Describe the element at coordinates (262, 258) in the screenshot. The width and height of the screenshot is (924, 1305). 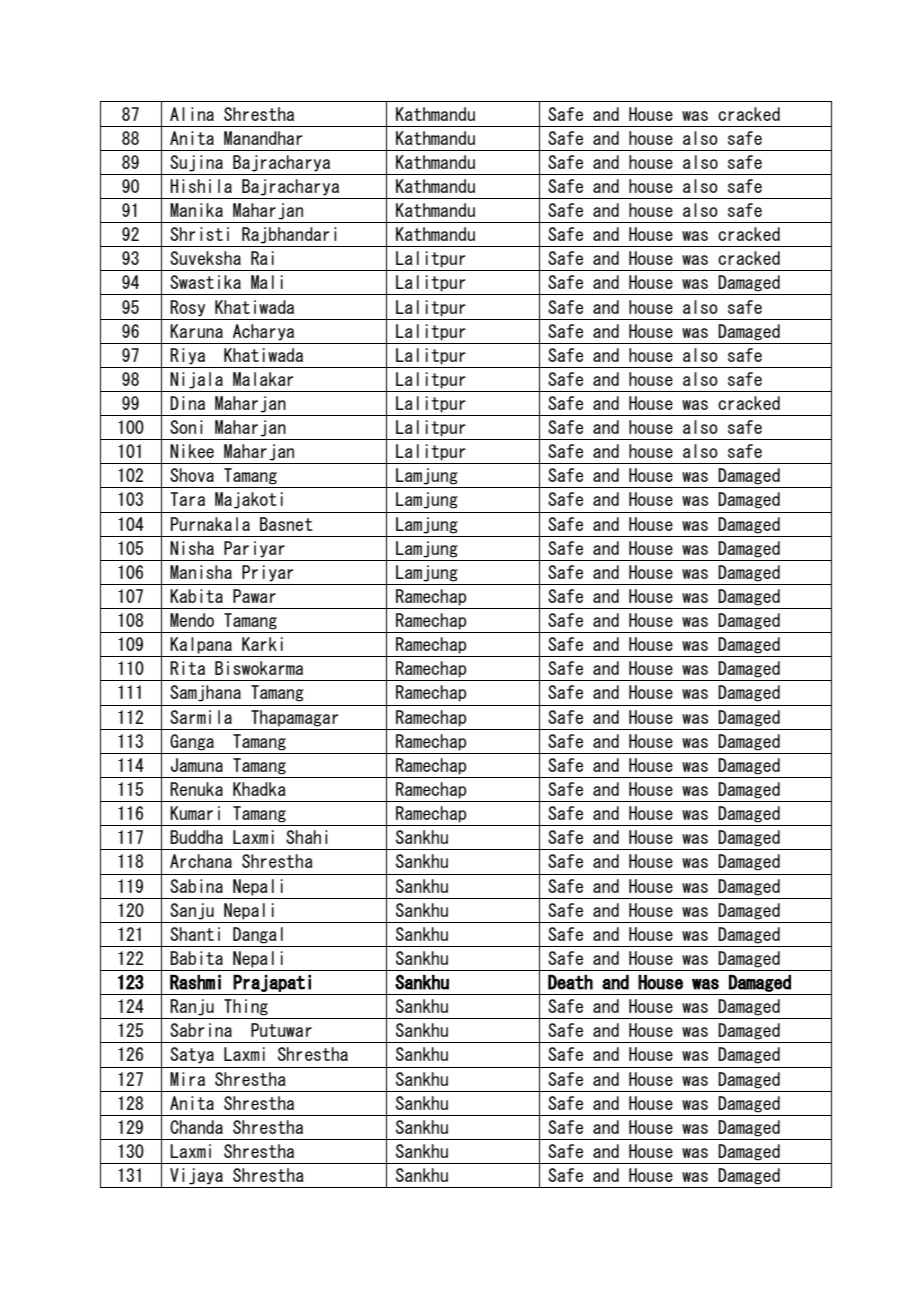
I see `Rai` at that location.
